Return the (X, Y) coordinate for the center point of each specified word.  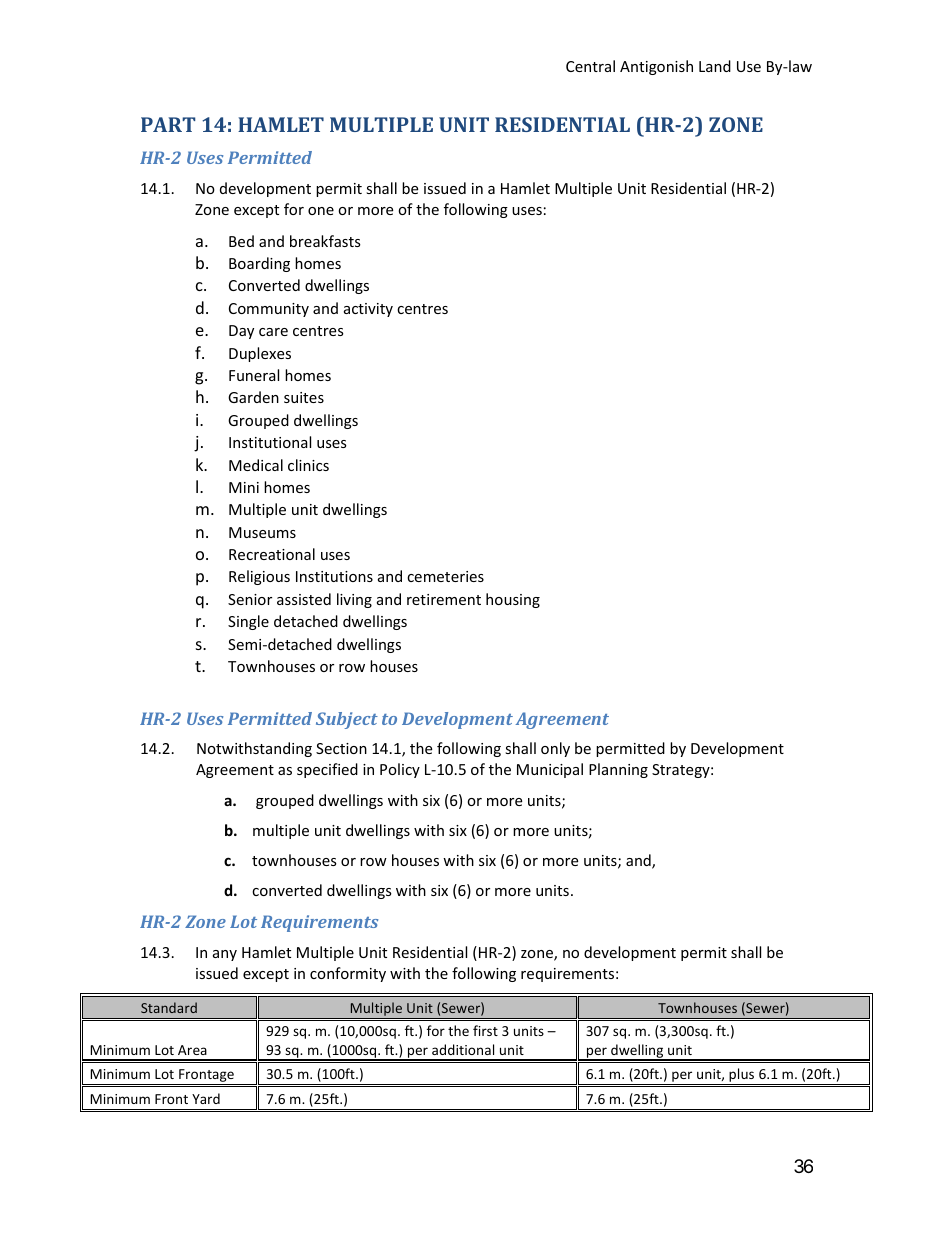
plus (742, 1076)
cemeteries (445, 576)
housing (513, 600)
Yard (206, 1098)
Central (590, 66)
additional (463, 1049)
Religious (259, 577)
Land (715, 66)
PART (168, 124)
